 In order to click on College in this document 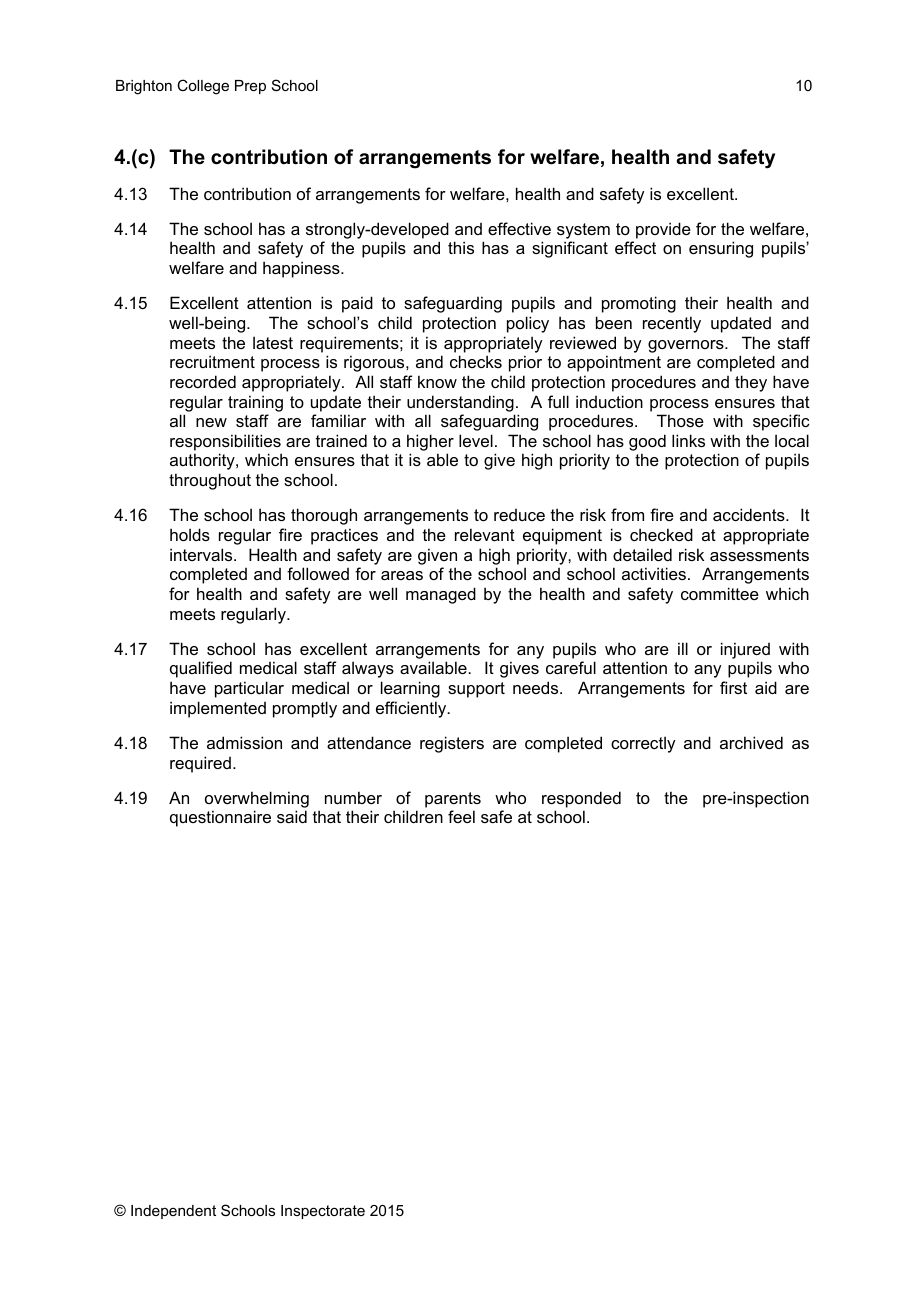, I will do `click(203, 87)`.
